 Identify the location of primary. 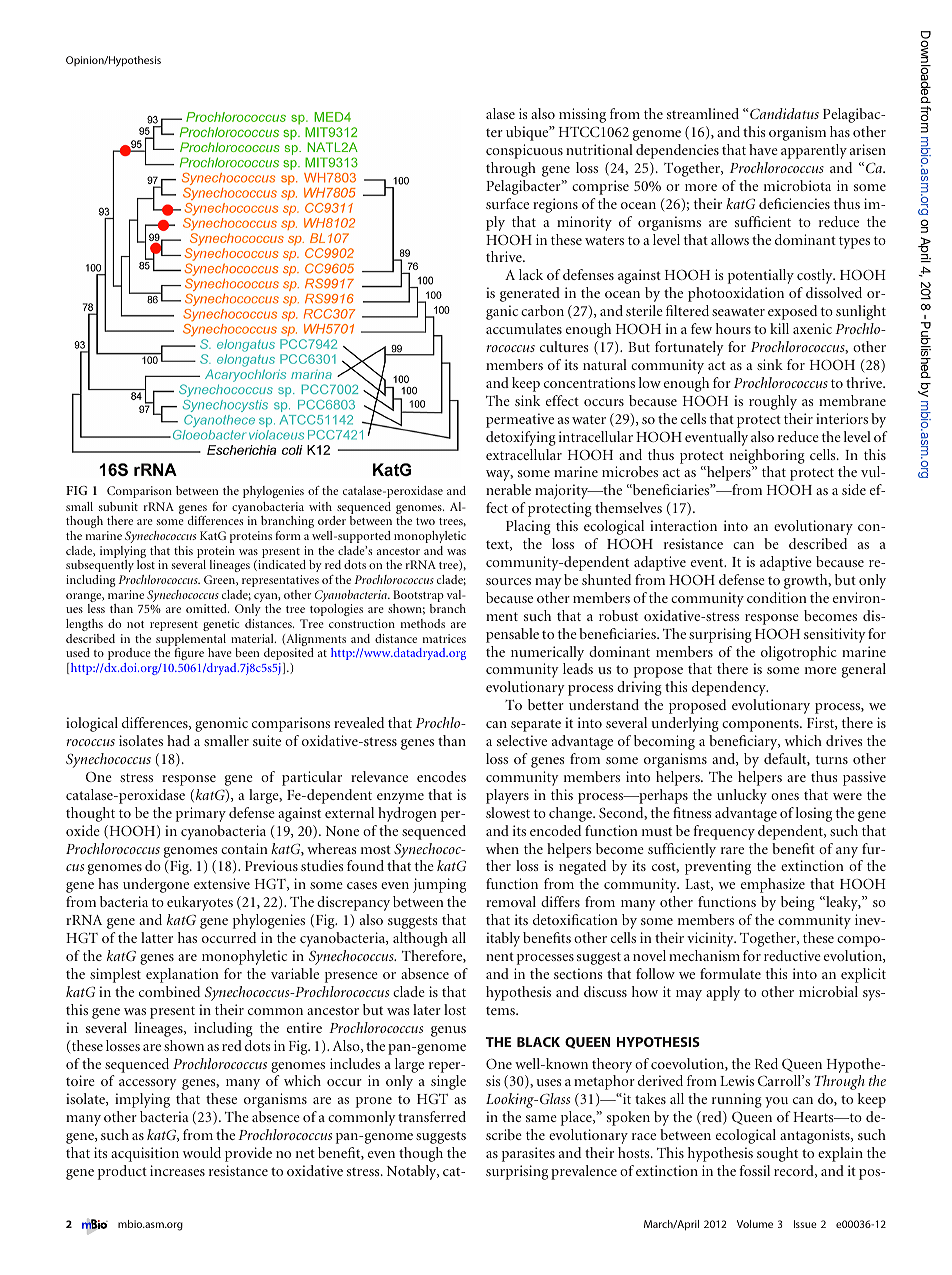
(201, 814).
